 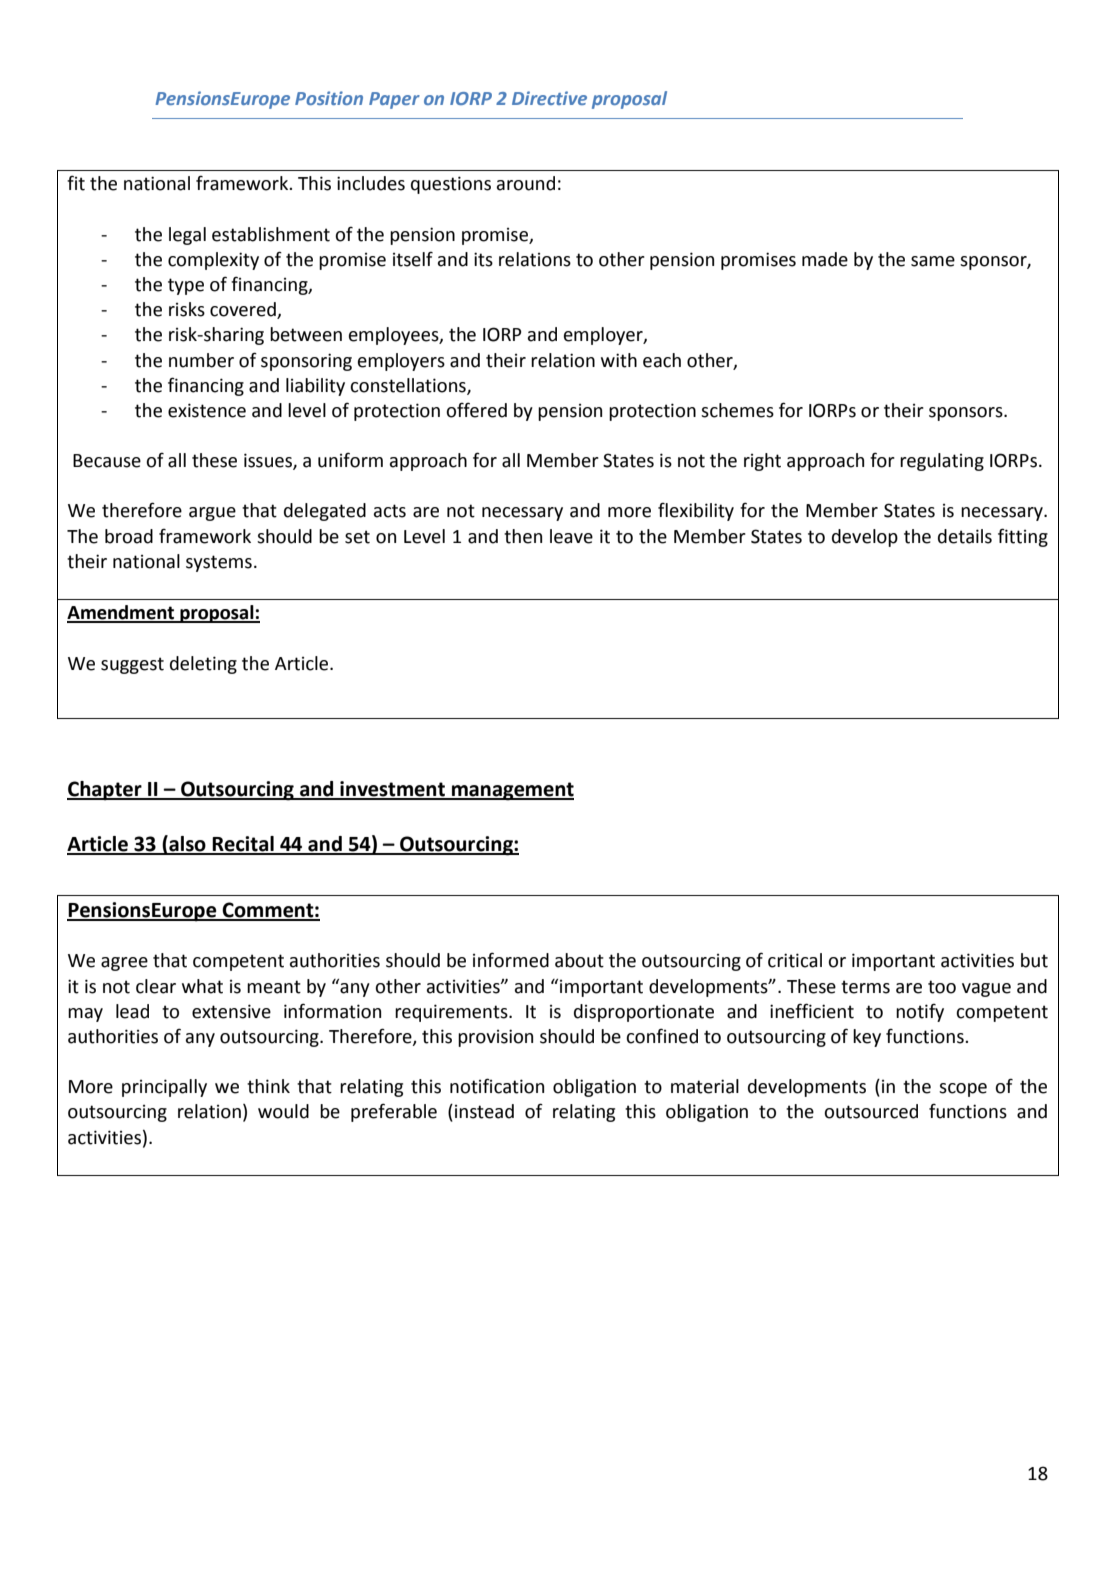 I want to click on Position, so click(x=329, y=98).
